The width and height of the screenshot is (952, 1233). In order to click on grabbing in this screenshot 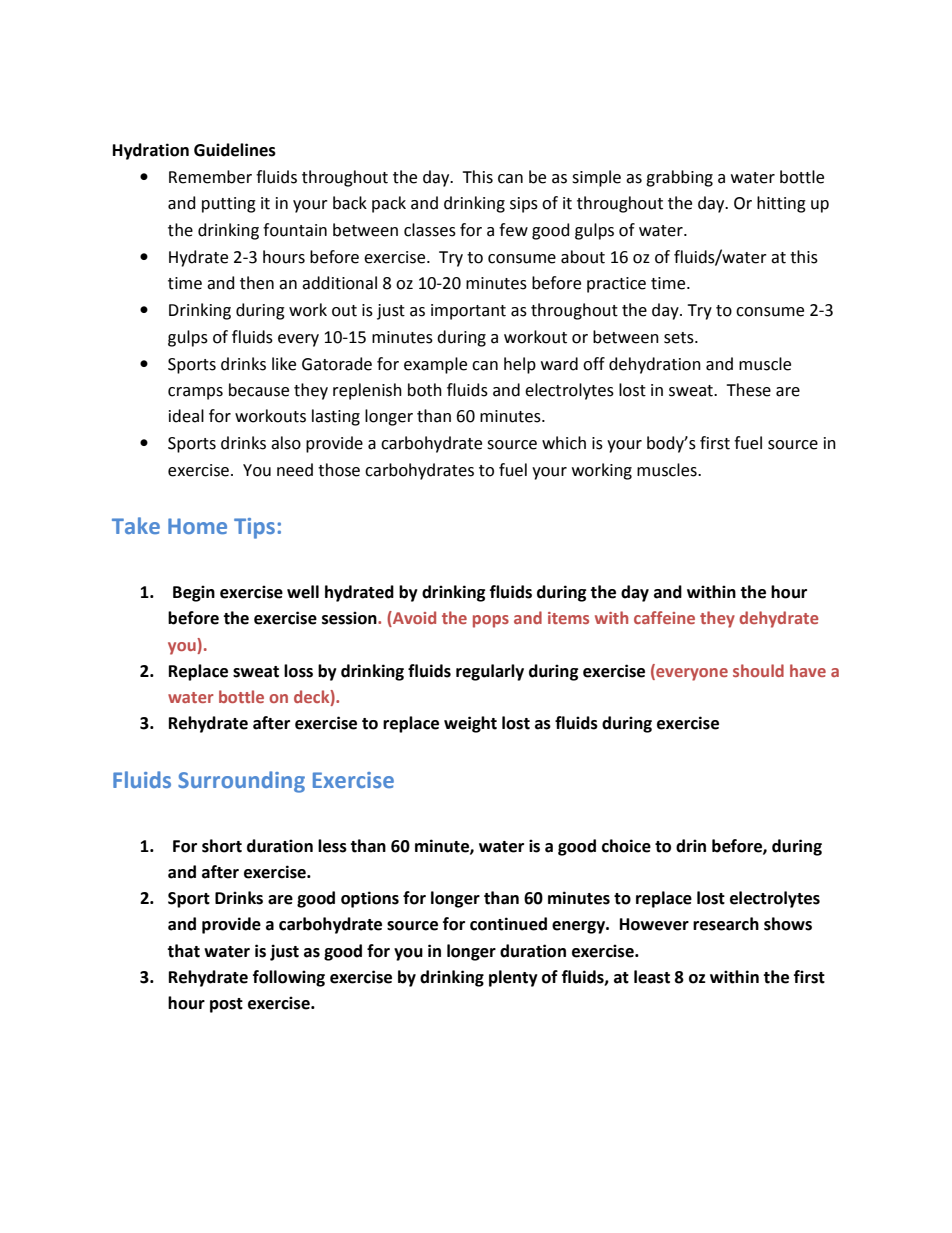, I will do `click(679, 178)`.
